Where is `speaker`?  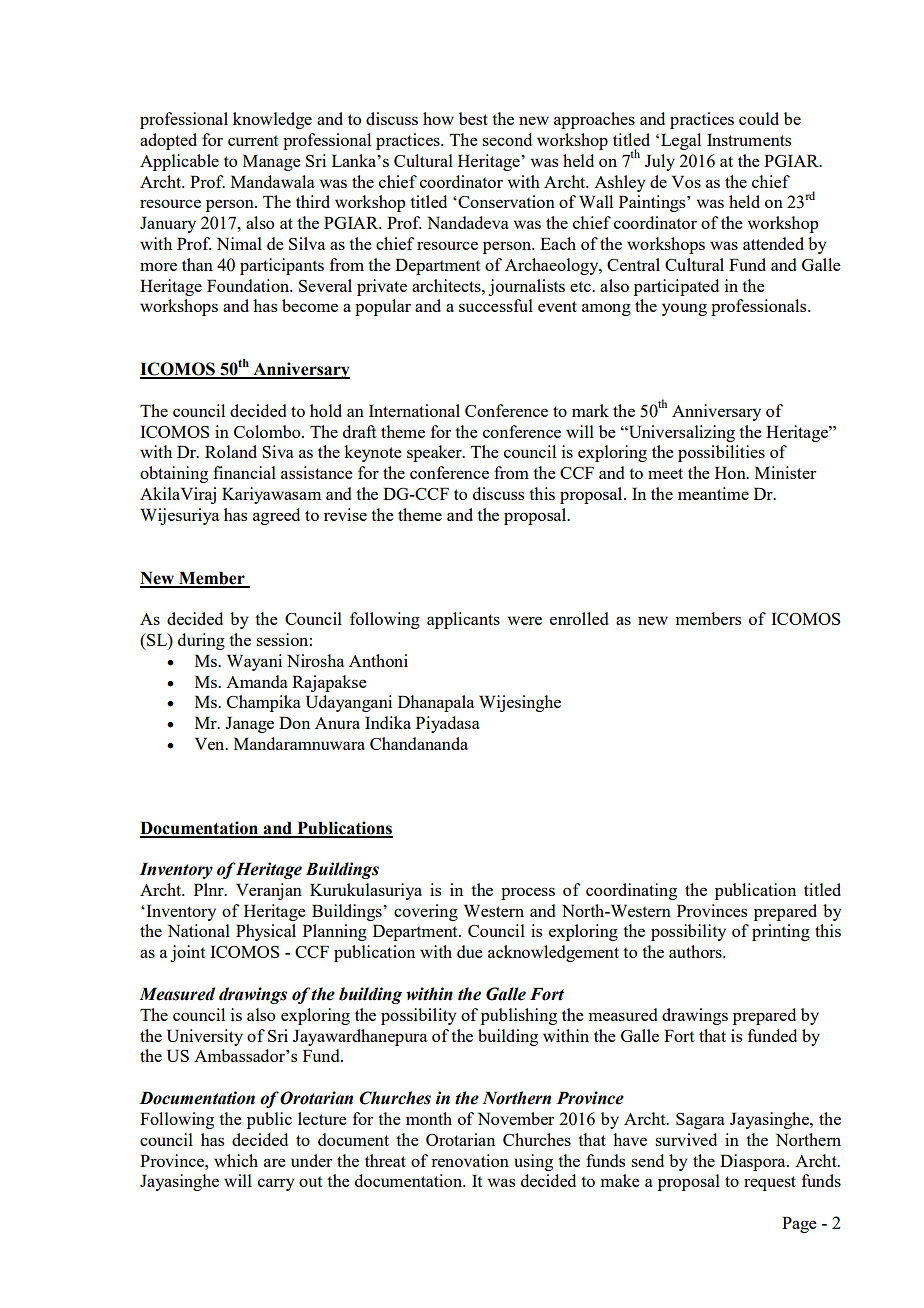 speaker is located at coordinates (435, 453).
